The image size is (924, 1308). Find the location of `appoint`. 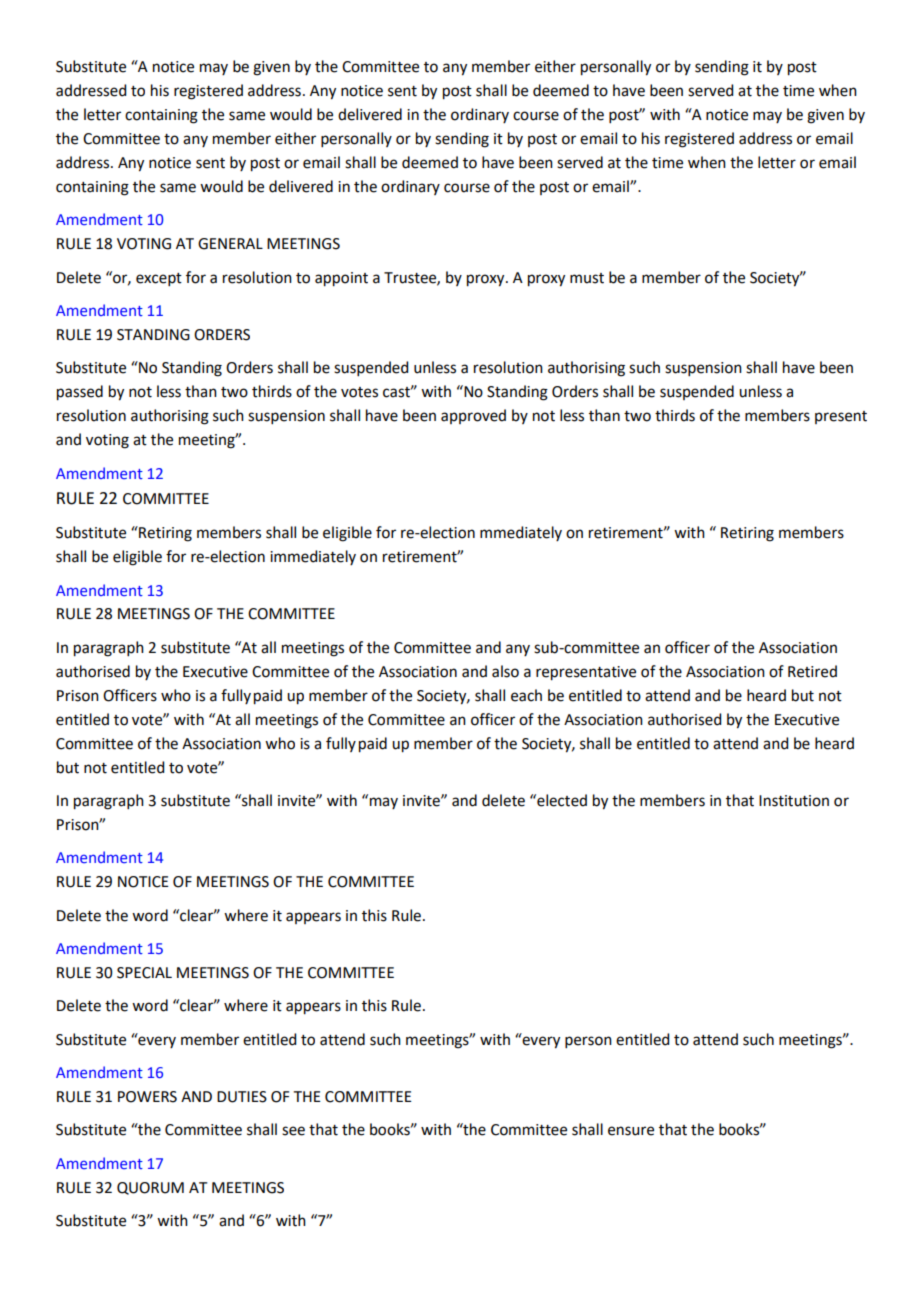

appoint is located at coordinates (341, 279).
